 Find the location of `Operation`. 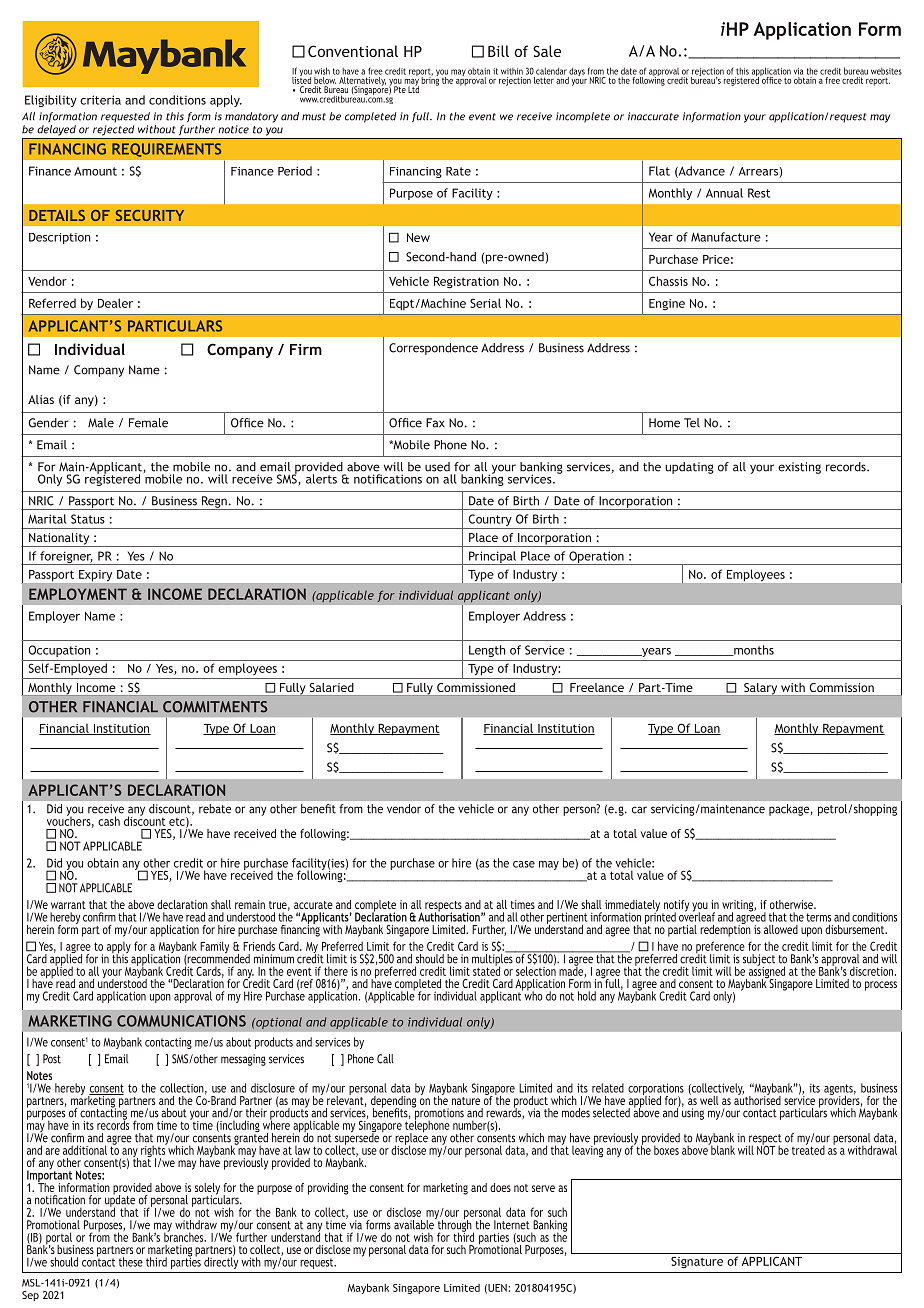

Operation is located at coordinates (596, 558).
